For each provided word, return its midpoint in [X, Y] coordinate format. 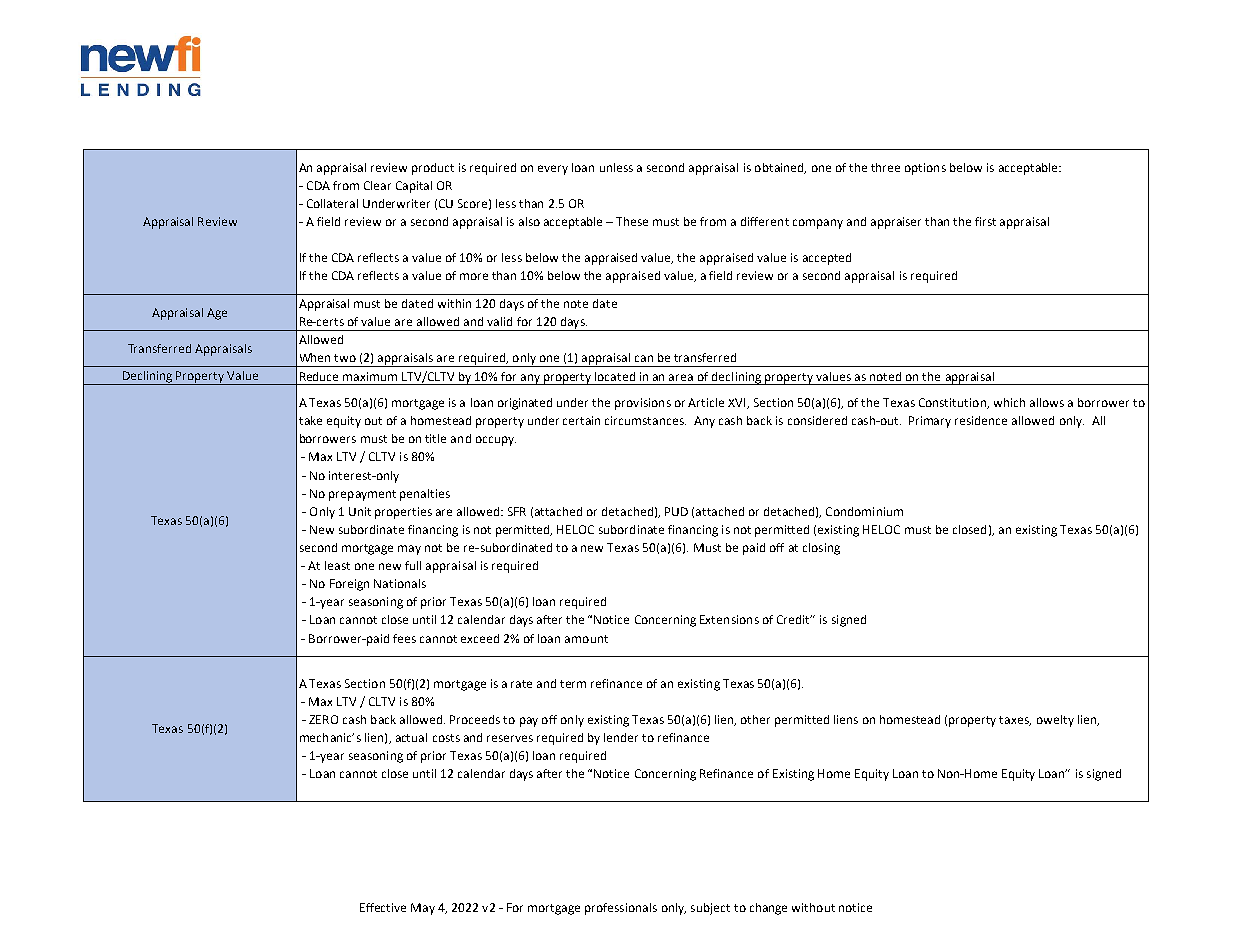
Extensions [729, 619]
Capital [414, 187]
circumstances [645, 420]
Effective [383, 907]
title [435, 438]
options [925, 169]
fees [404, 638]
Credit [794, 619]
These [632, 221]
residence [981, 420]
